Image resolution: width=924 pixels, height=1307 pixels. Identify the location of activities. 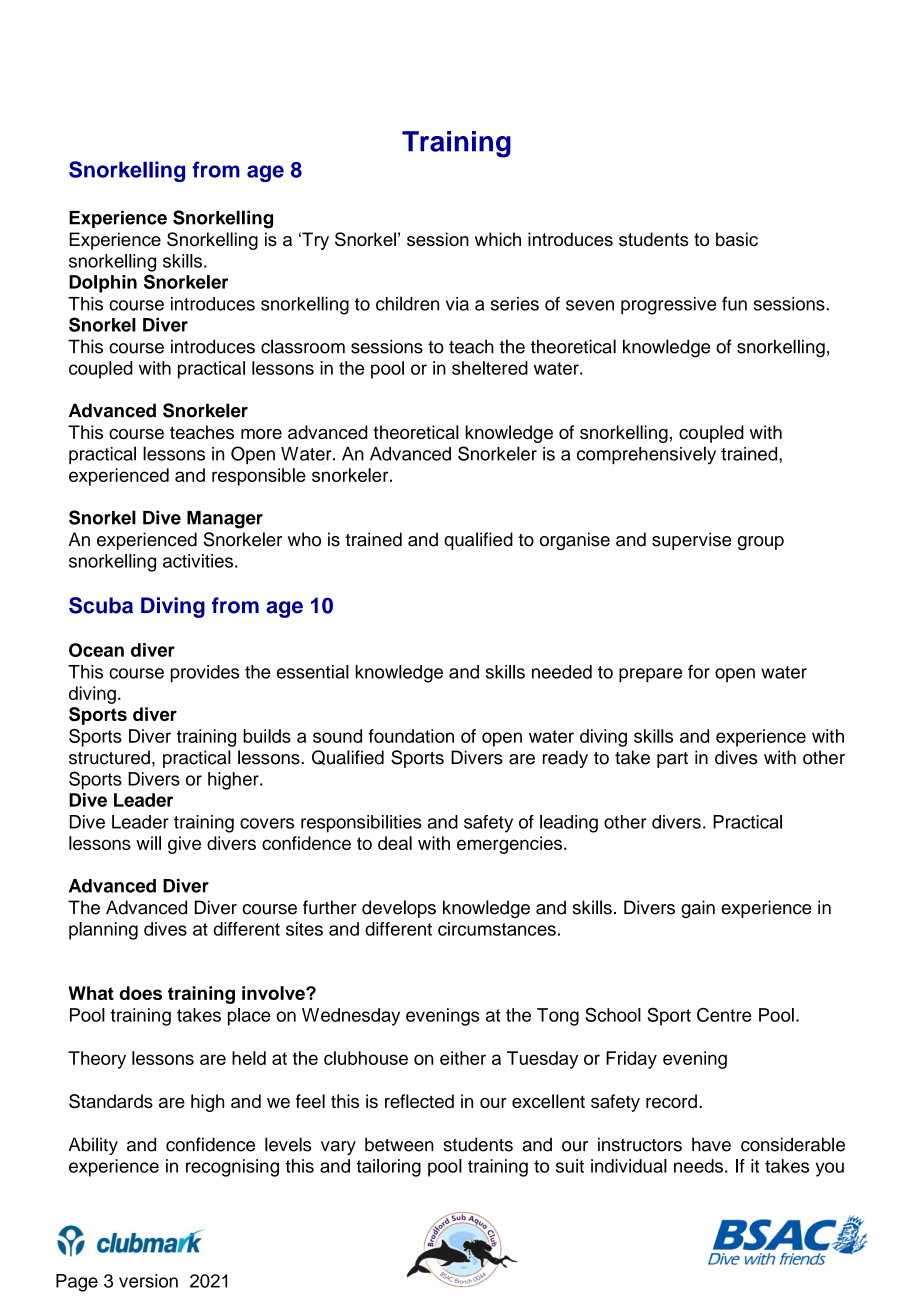
(198, 561).
